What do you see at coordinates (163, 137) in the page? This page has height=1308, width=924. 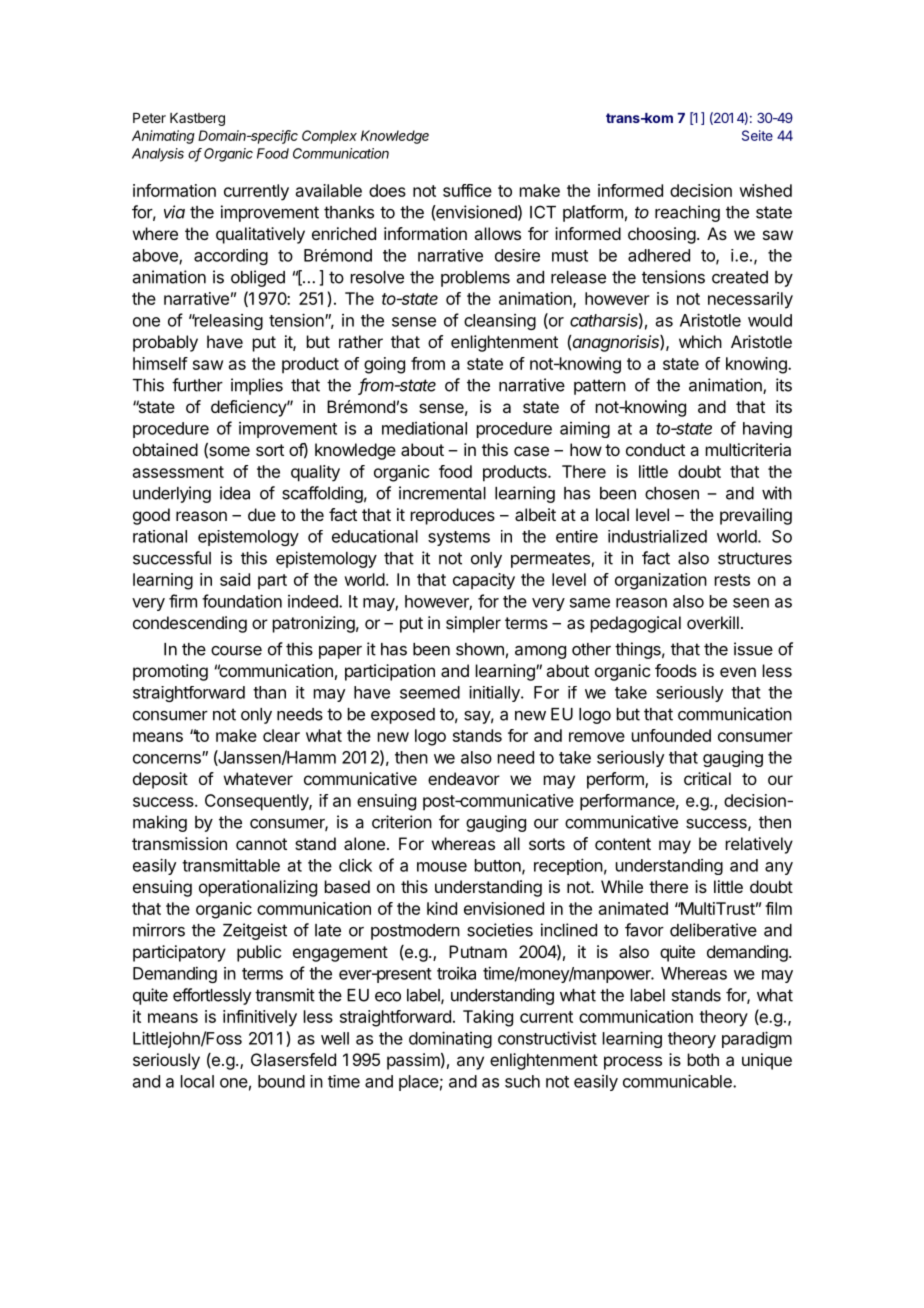 I see `Animating` at bounding box center [163, 137].
